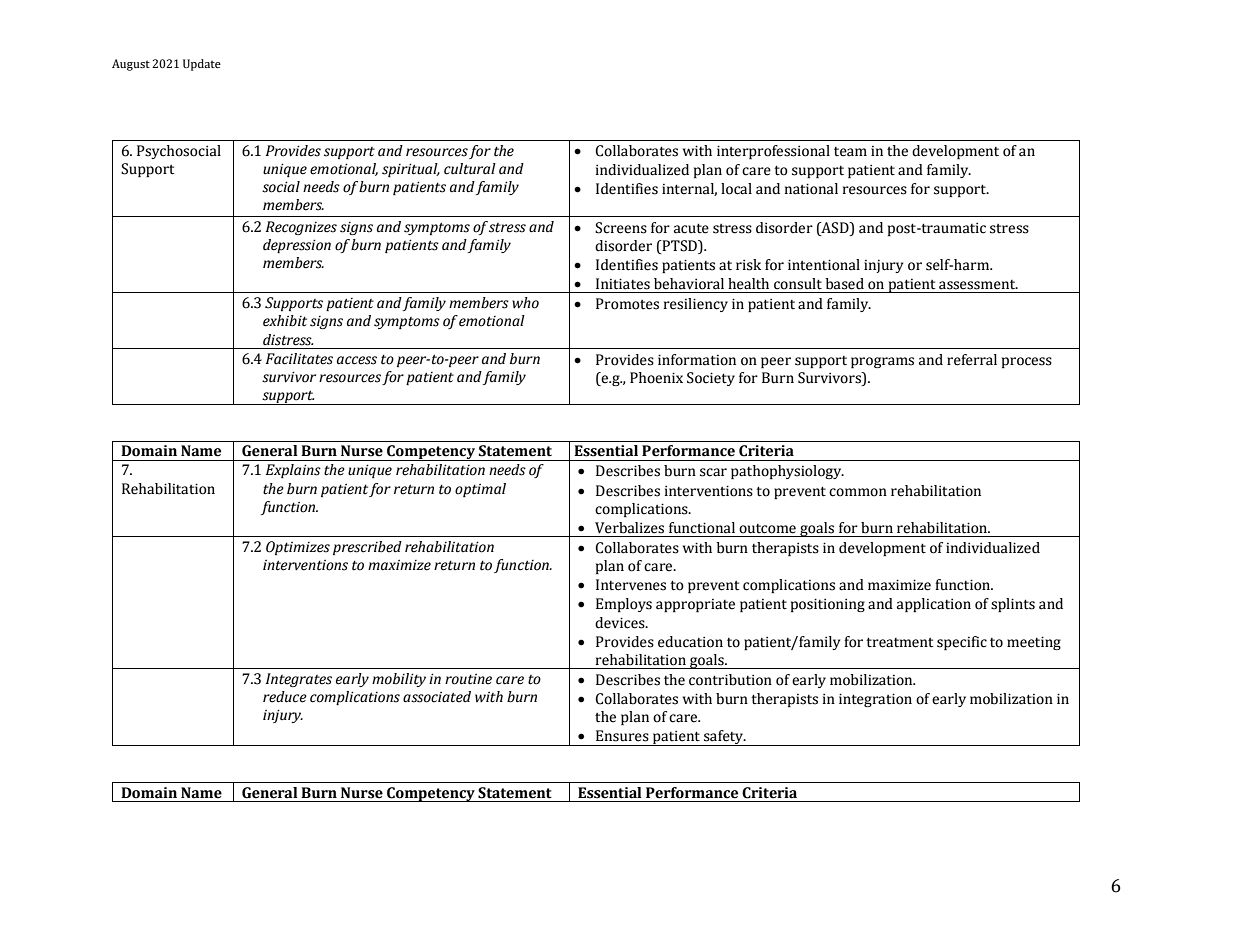 The height and width of the screenshot is (952, 1233). Describe the element at coordinates (285, 321) in the screenshot. I see `exhibit` at that location.
